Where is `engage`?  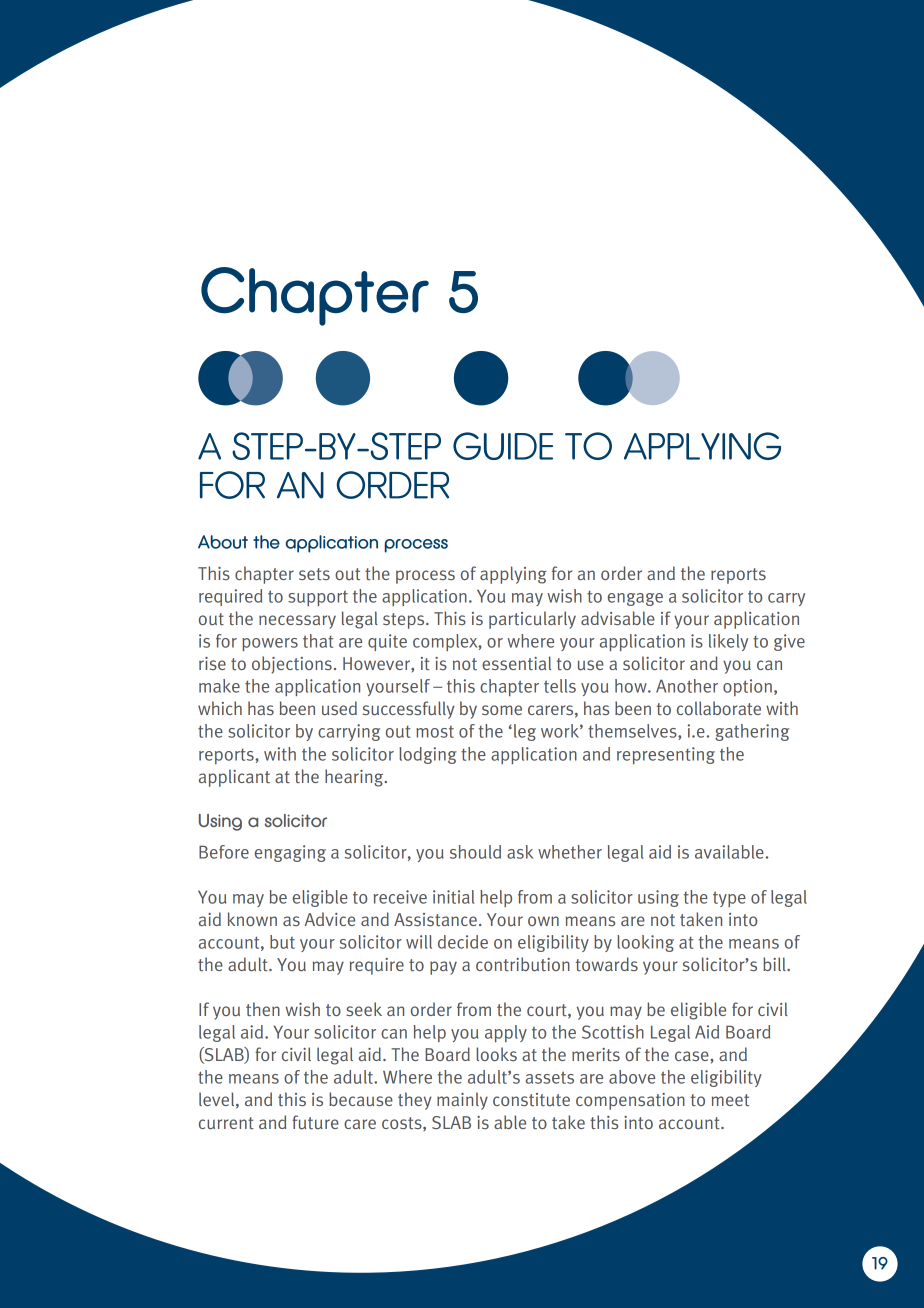
engage is located at coordinates (635, 599).
